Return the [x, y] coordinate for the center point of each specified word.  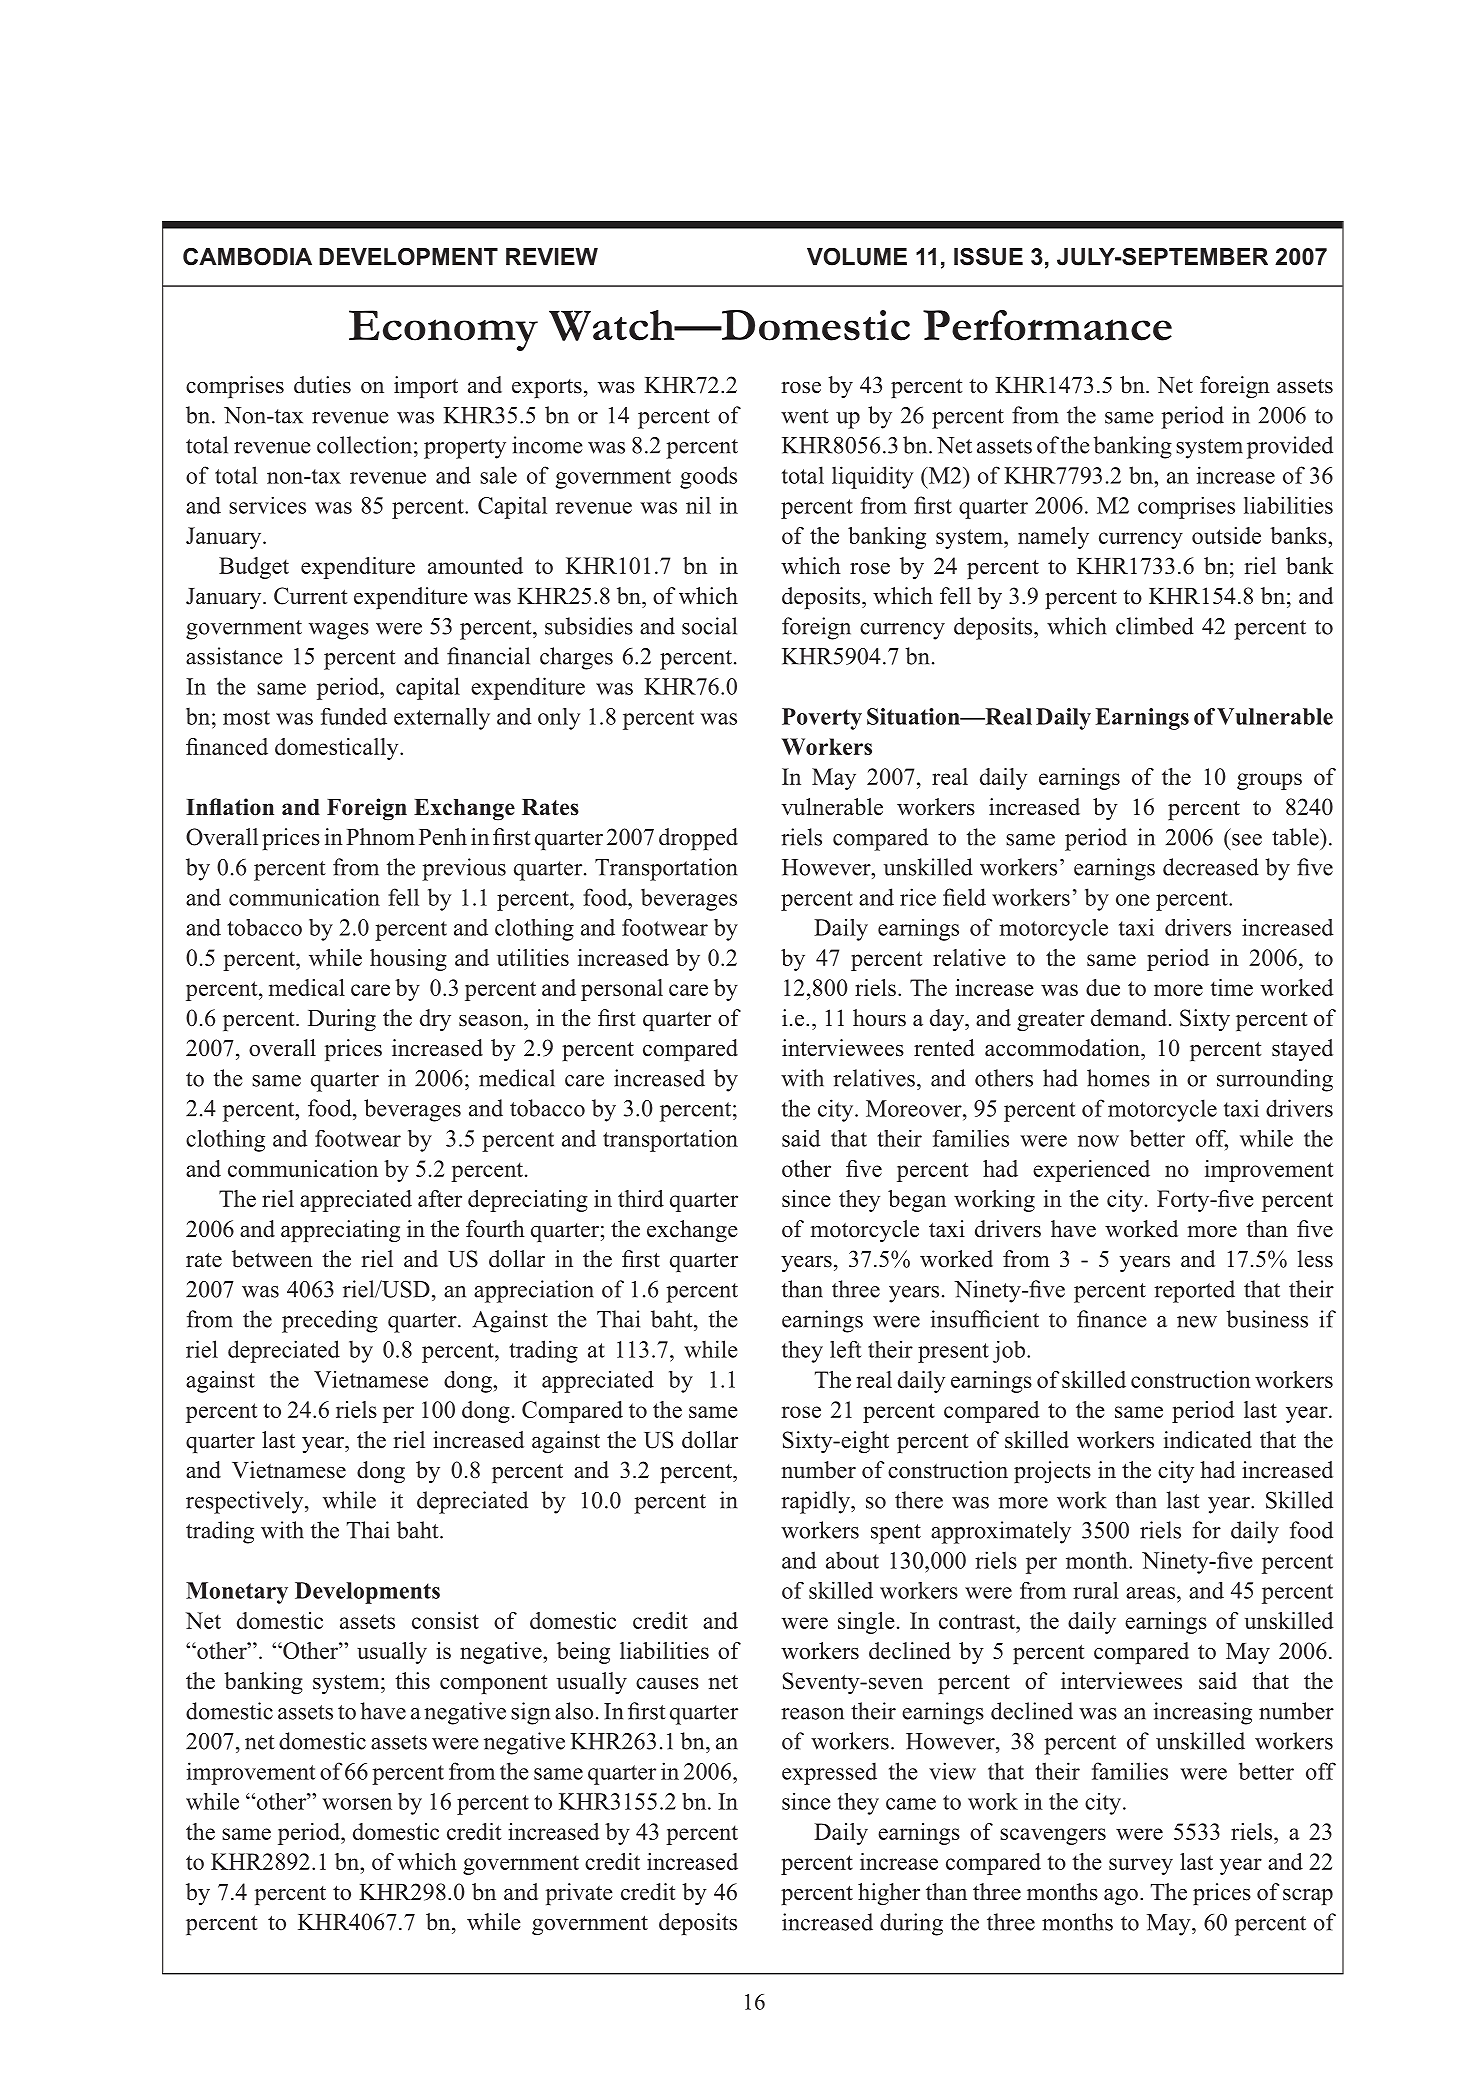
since [806, 1801]
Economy [443, 330]
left [846, 1349]
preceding [330, 1321]
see [1247, 840]
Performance [1047, 325]
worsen [357, 1804]
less [1315, 1259]
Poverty [822, 719]
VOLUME [857, 257]
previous [464, 869]
